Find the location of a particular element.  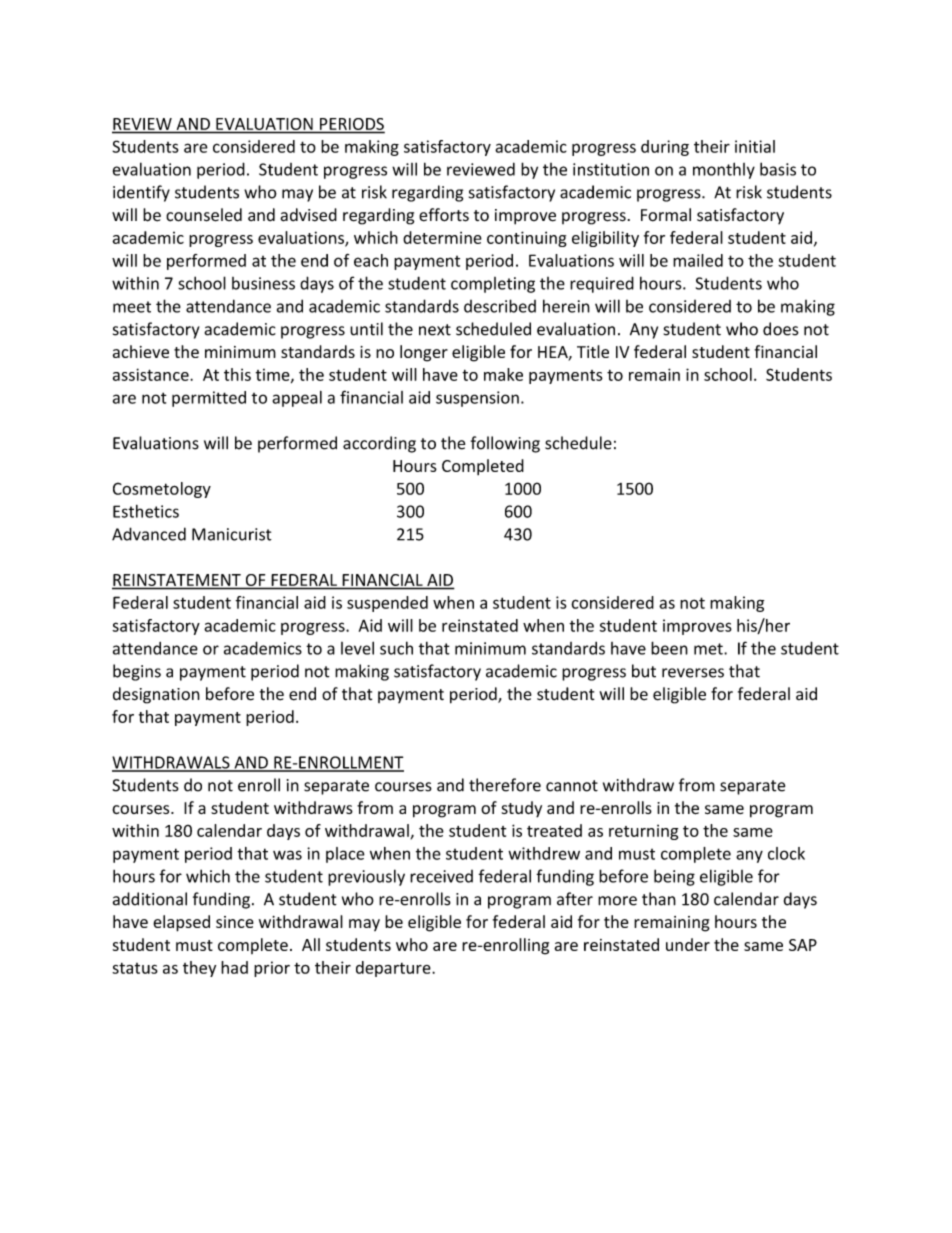

they is located at coordinates (199, 969).
